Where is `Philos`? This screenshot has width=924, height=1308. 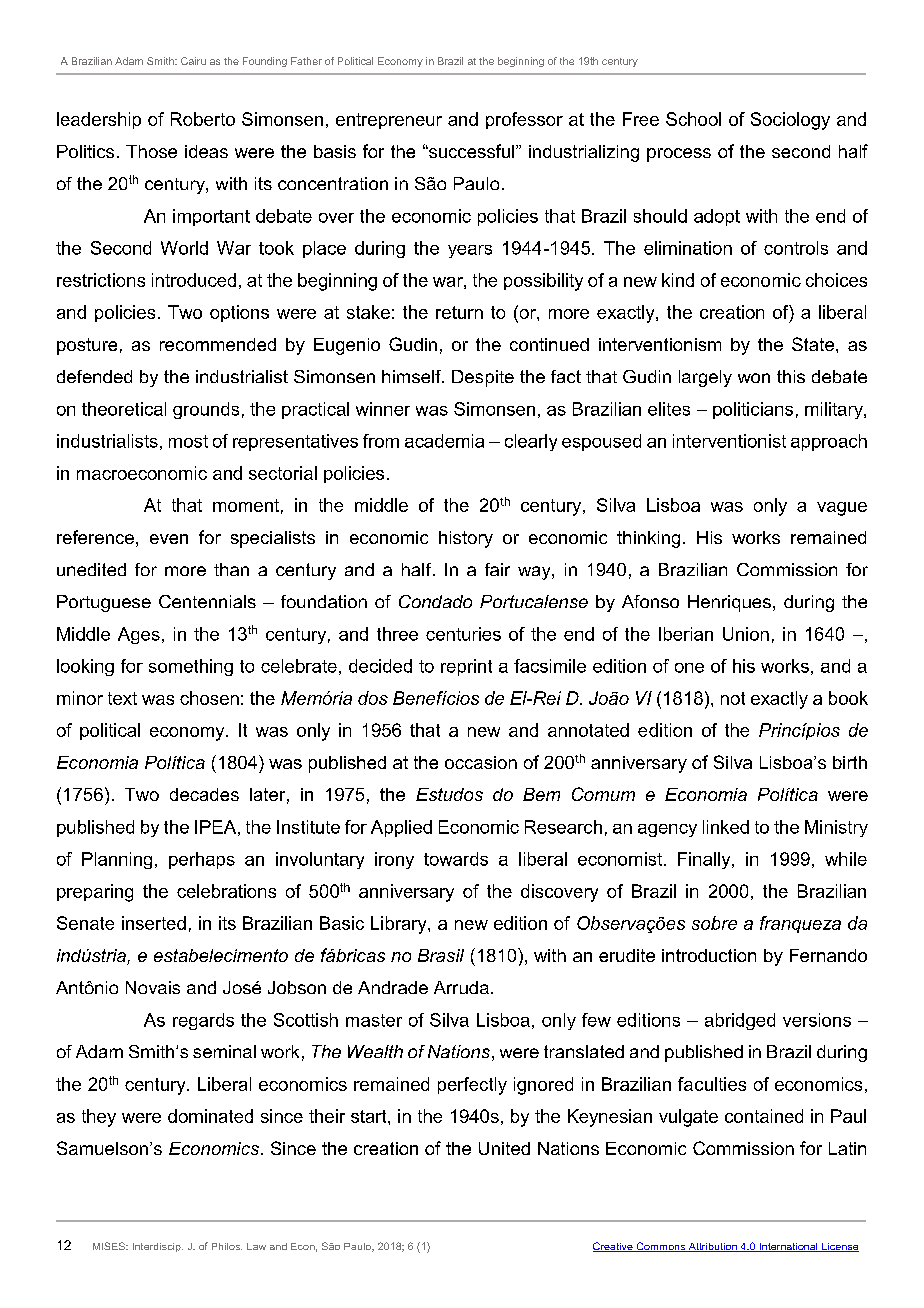 Philos is located at coordinates (227, 1246).
